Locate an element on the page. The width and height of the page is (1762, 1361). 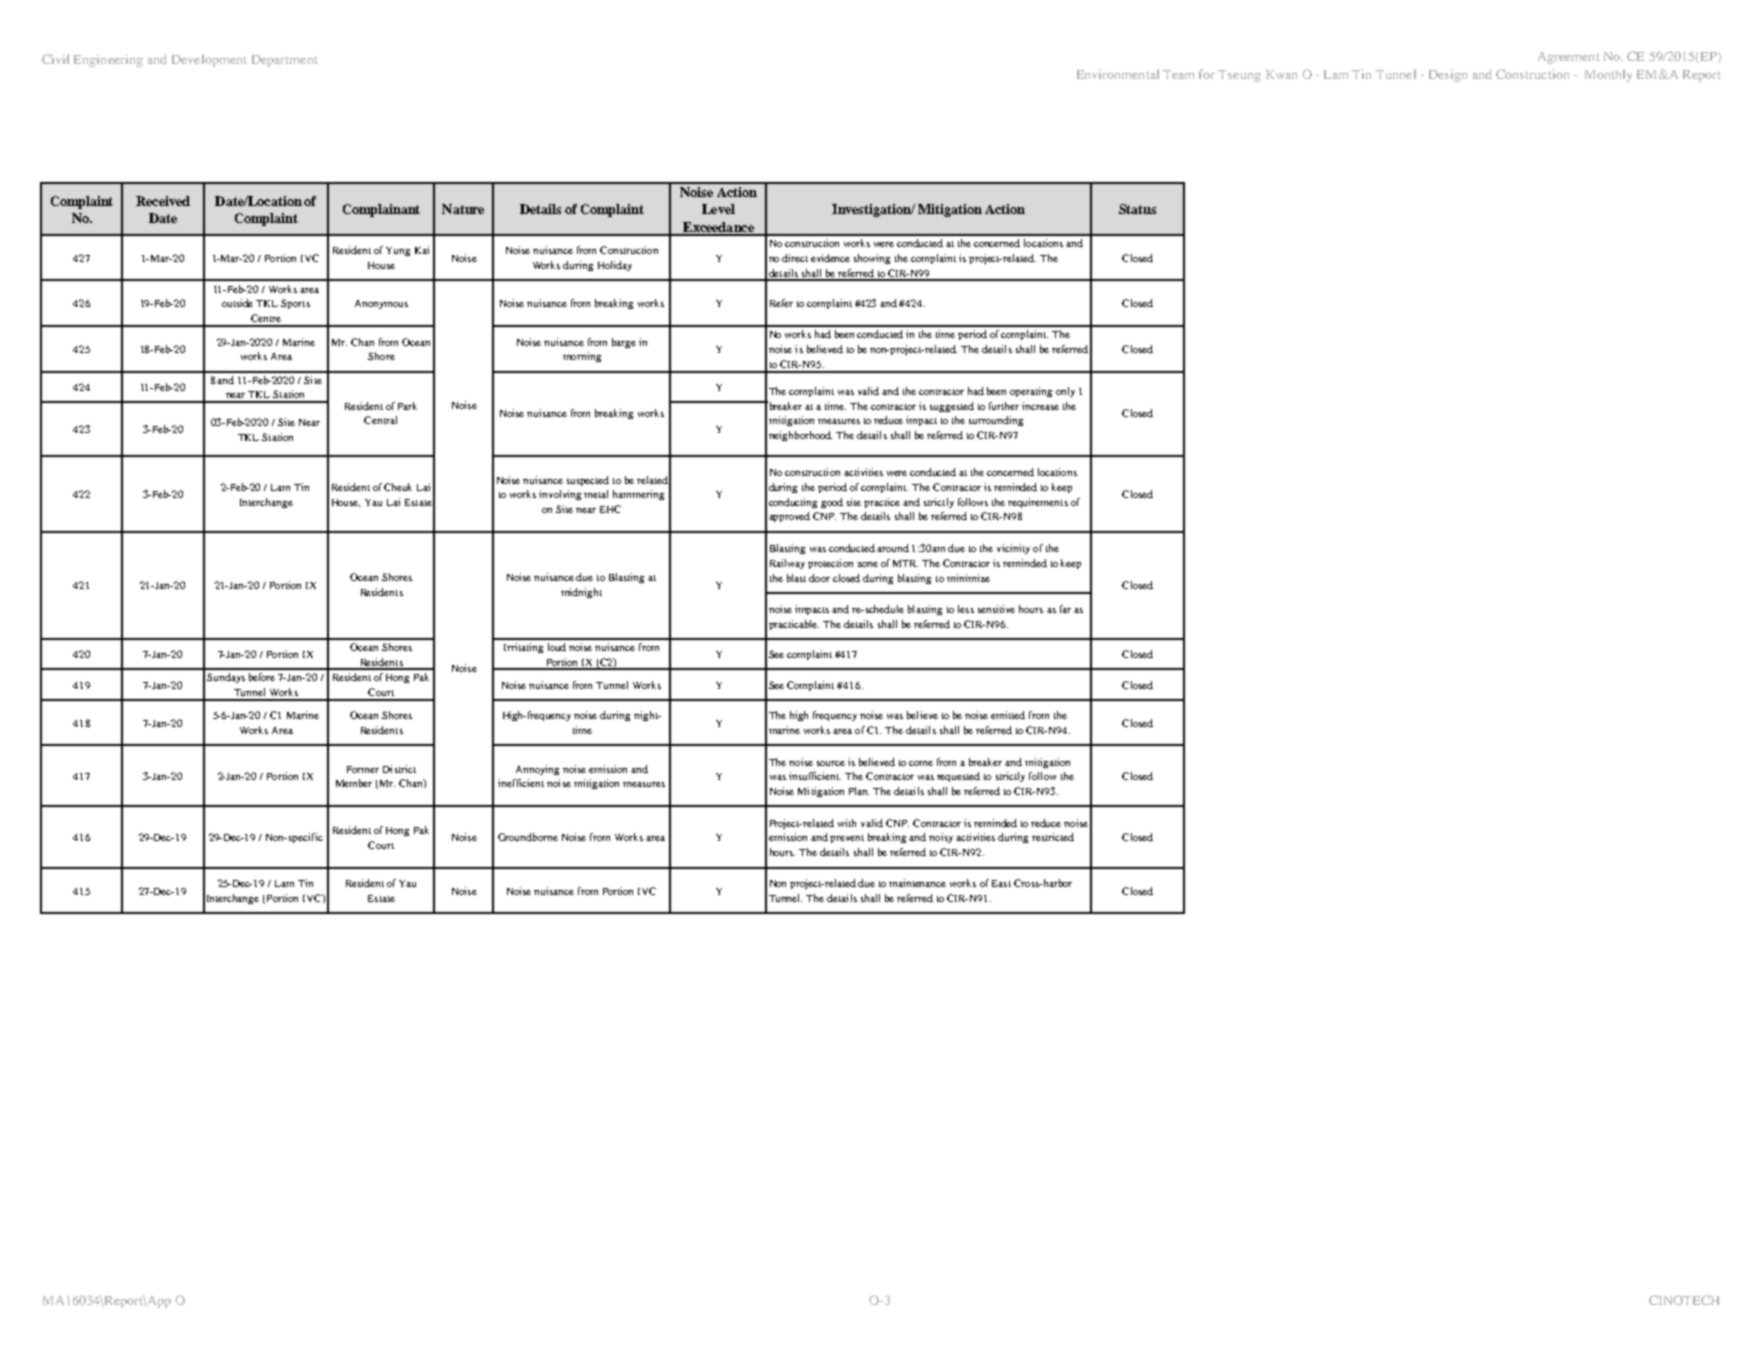
Design is located at coordinates (1448, 75).
